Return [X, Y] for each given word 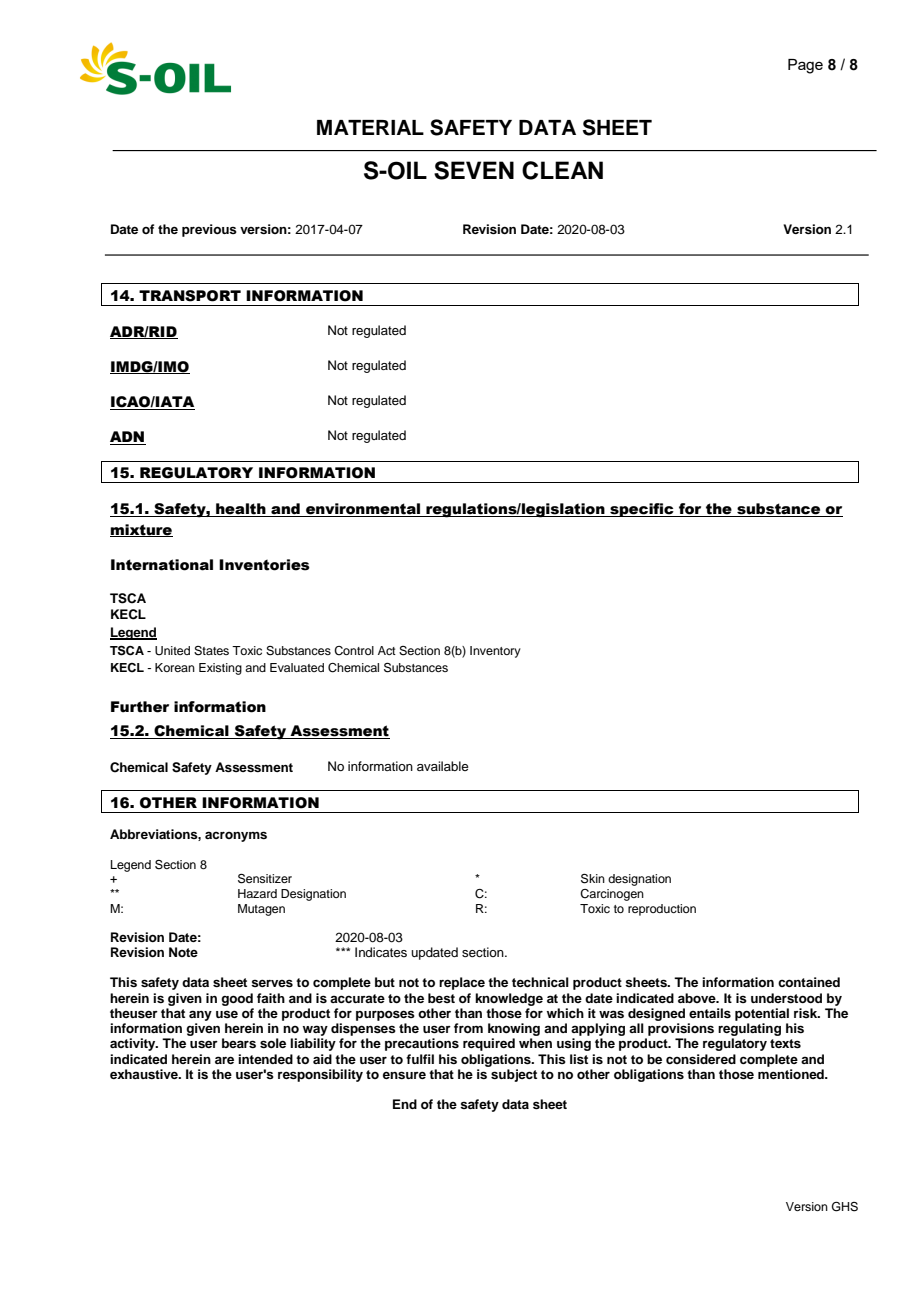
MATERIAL [370, 127]
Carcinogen [612, 895]
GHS [845, 1207]
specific [642, 510]
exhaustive [145, 1074]
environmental [363, 509]
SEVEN [474, 170]
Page [805, 66]
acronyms [236, 836]
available [443, 766]
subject [514, 1075]
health [241, 509]
